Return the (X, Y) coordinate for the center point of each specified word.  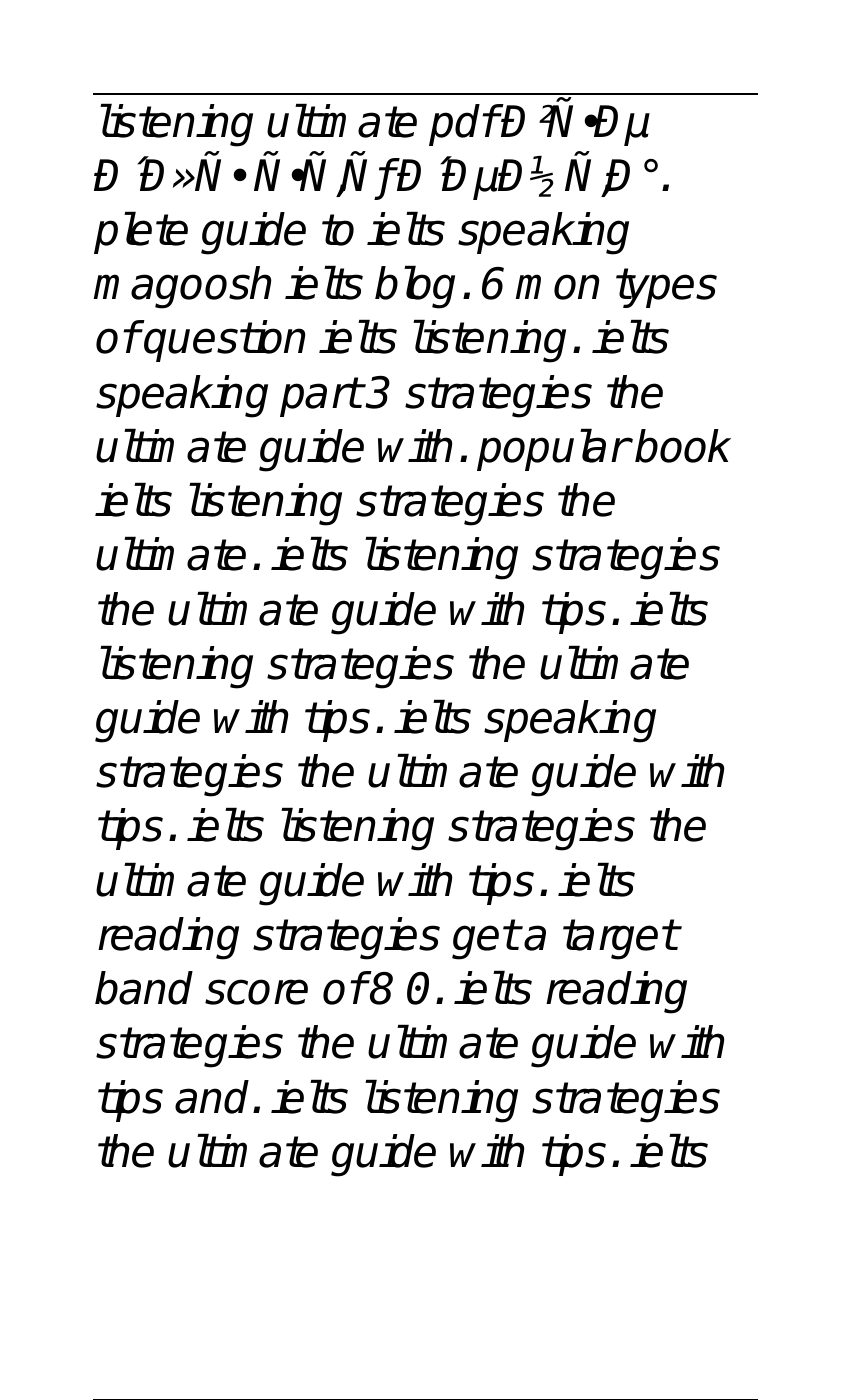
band (144, 988)
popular (553, 450)
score (256, 992)
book (683, 446)
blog (415, 287)
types (666, 288)
